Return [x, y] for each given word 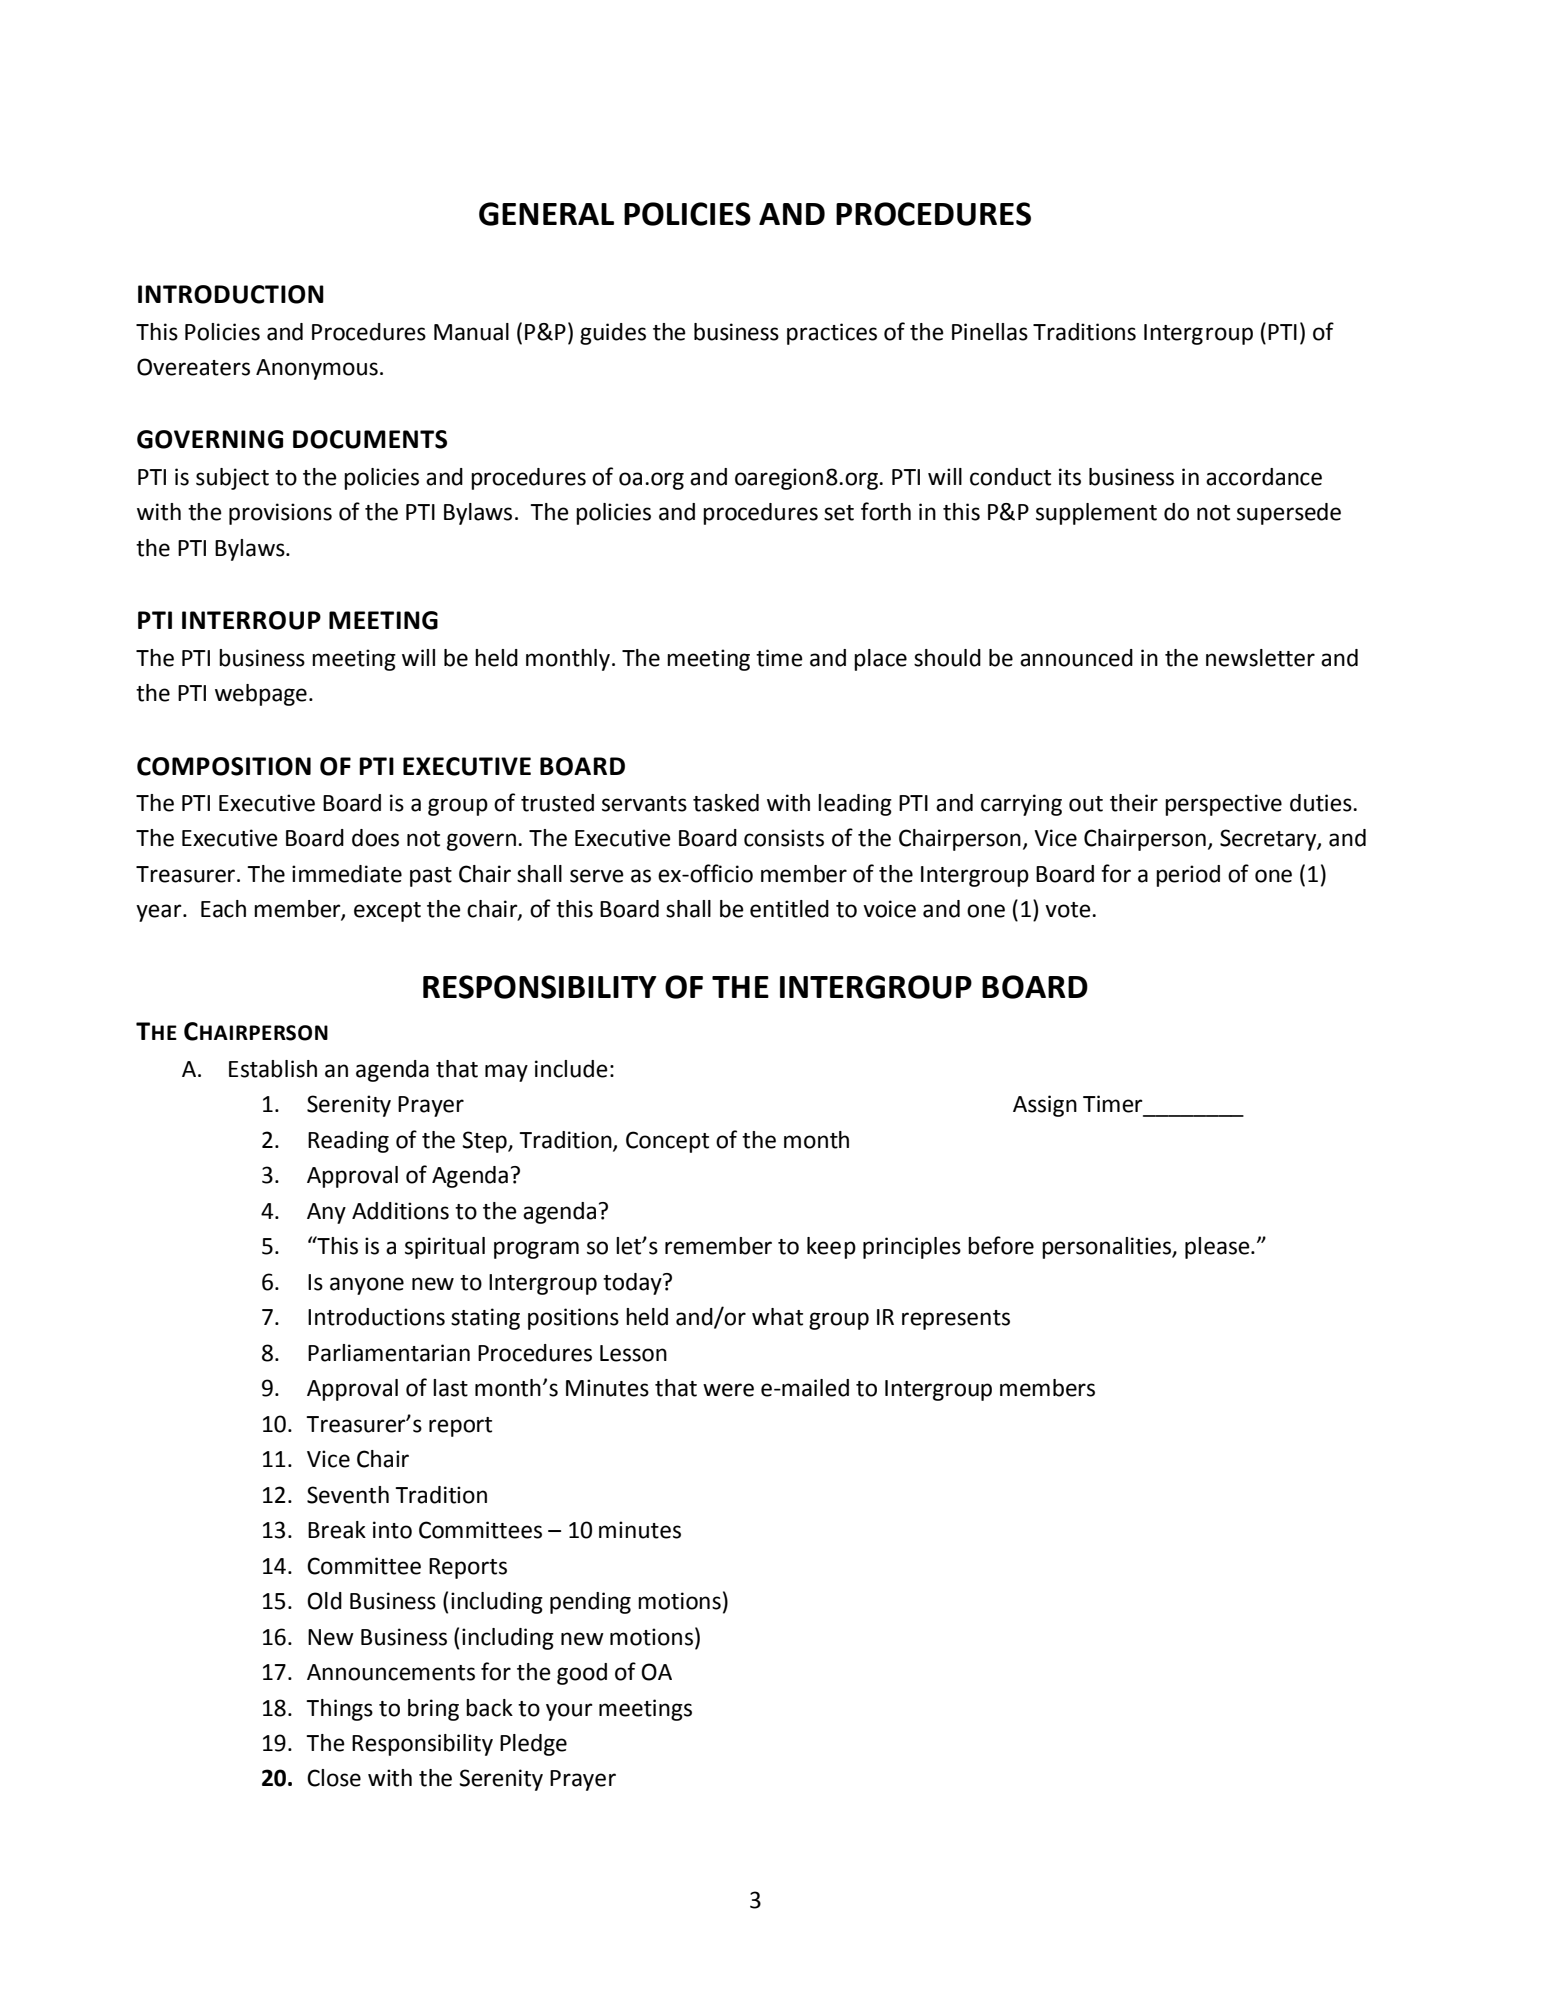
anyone [367, 1286]
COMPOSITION [224, 766]
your [569, 1712]
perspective [1223, 805]
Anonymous [317, 369]
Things [339, 1710]
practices [832, 334]
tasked [726, 803]
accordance [1264, 477]
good [582, 1674]
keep [831, 1248]
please [1218, 1248]
